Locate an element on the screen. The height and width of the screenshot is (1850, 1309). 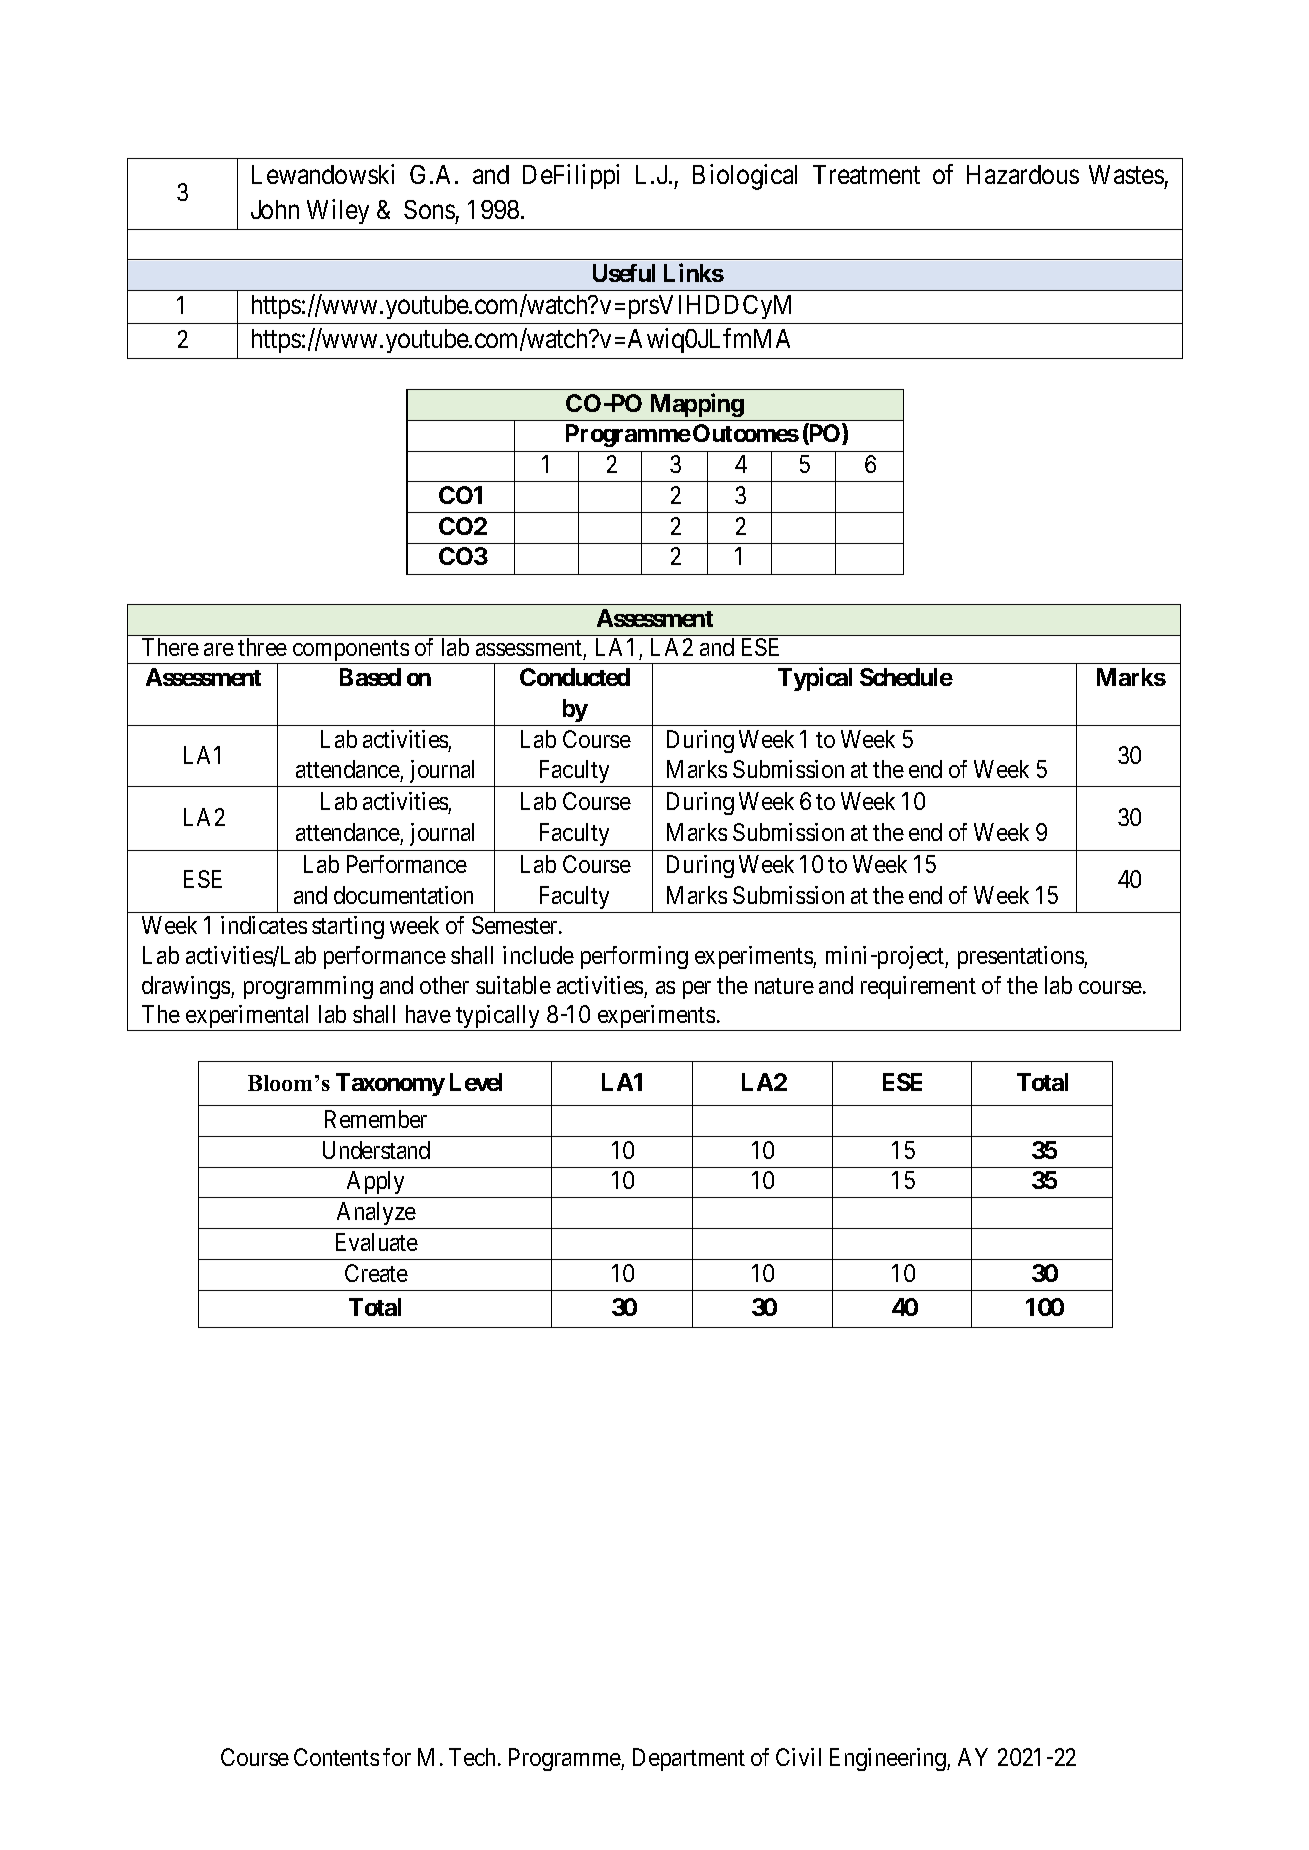
Useful is located at coordinates (624, 273).
